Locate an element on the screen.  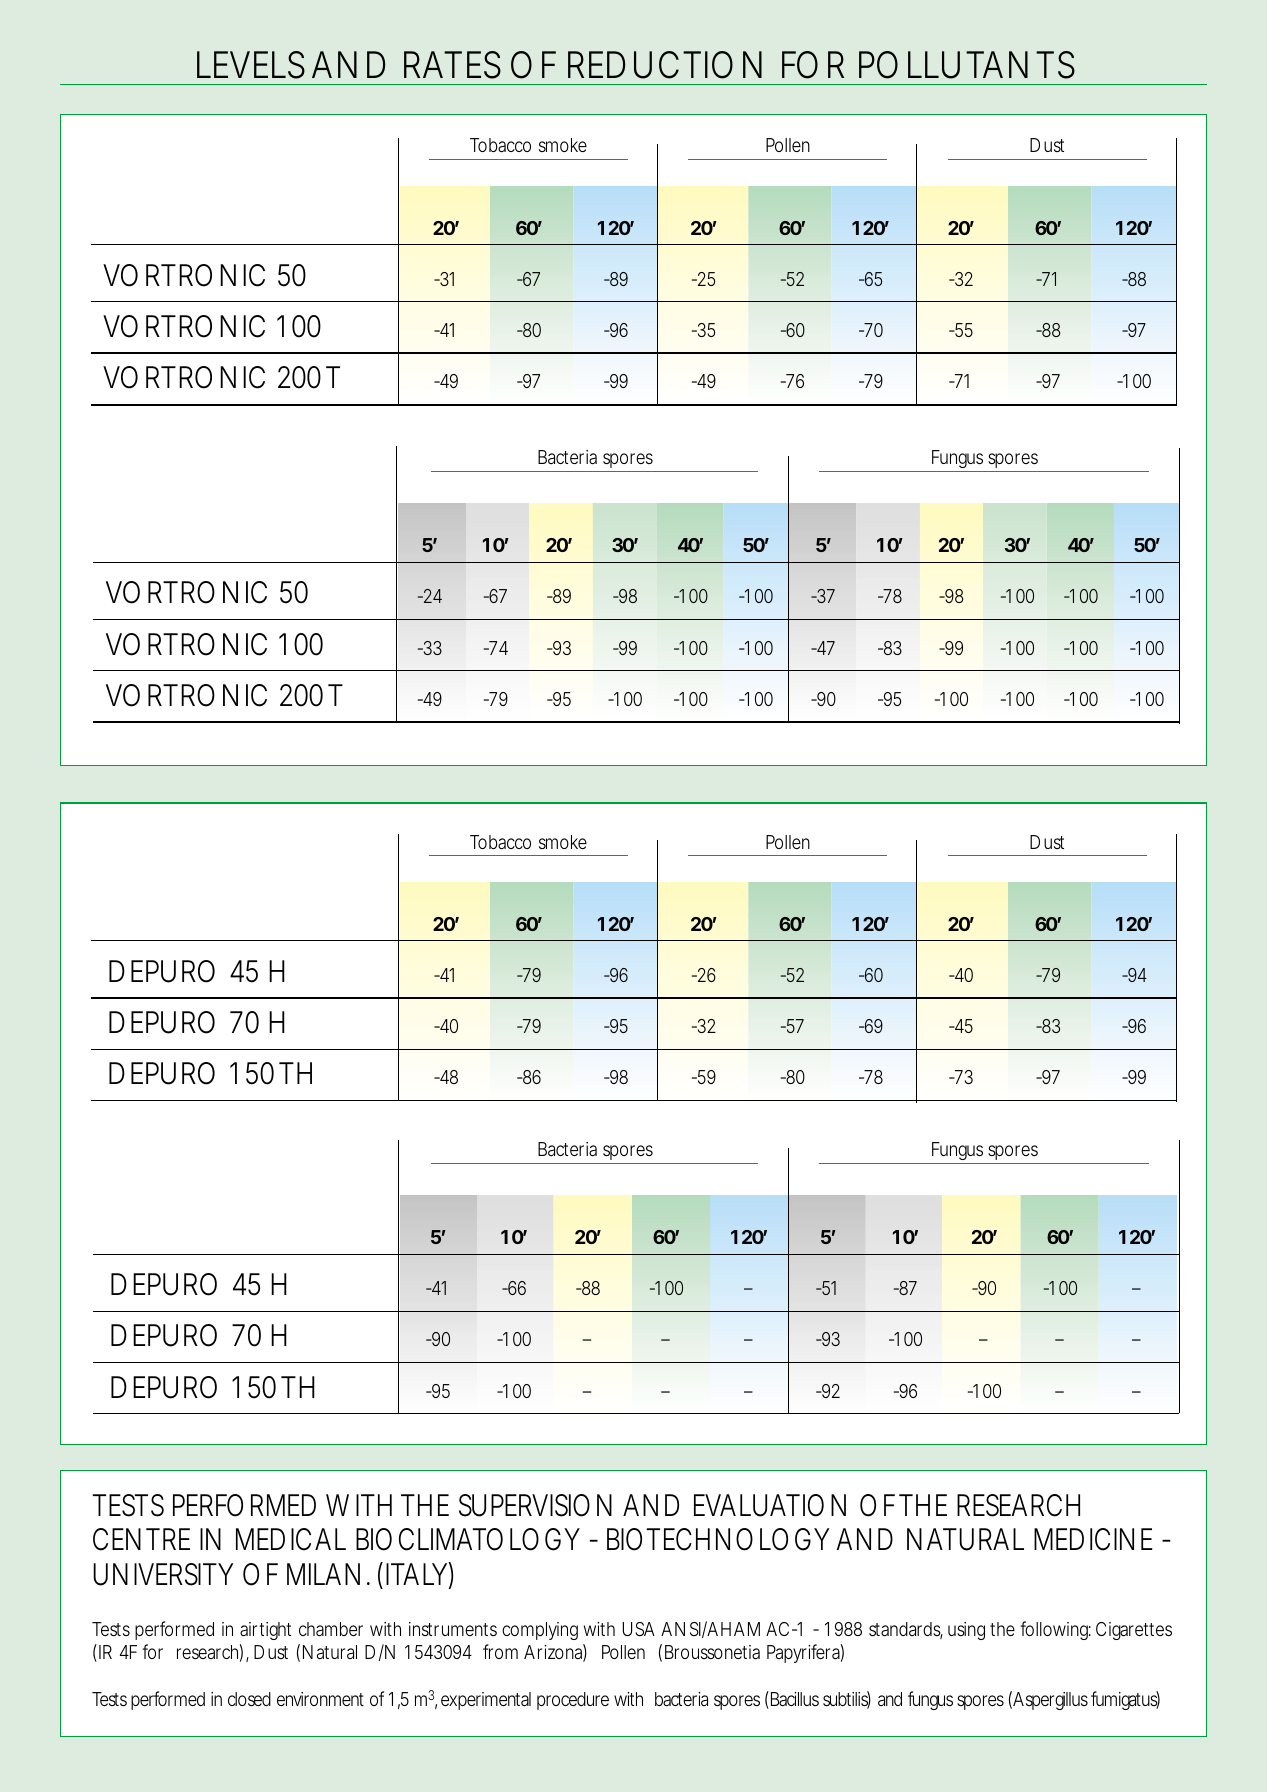
complying is located at coordinates (540, 1631).
